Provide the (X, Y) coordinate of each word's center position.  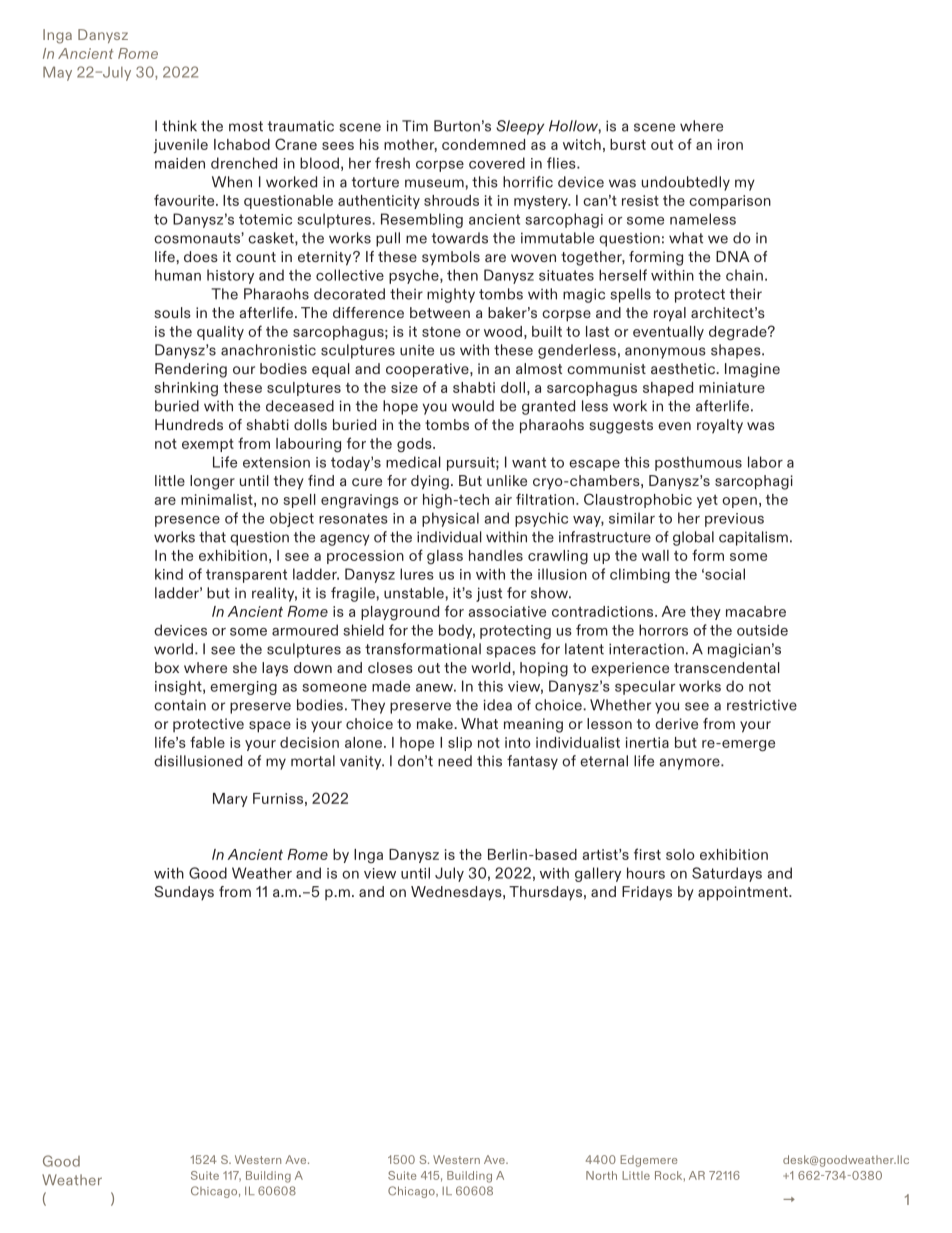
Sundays (184, 893)
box (167, 667)
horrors (663, 630)
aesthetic (684, 368)
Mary (230, 800)
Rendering (191, 370)
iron (730, 144)
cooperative (428, 370)
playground (400, 613)
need (455, 761)
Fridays (647, 893)
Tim (415, 126)
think (179, 126)
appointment (744, 893)
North (601, 1175)
